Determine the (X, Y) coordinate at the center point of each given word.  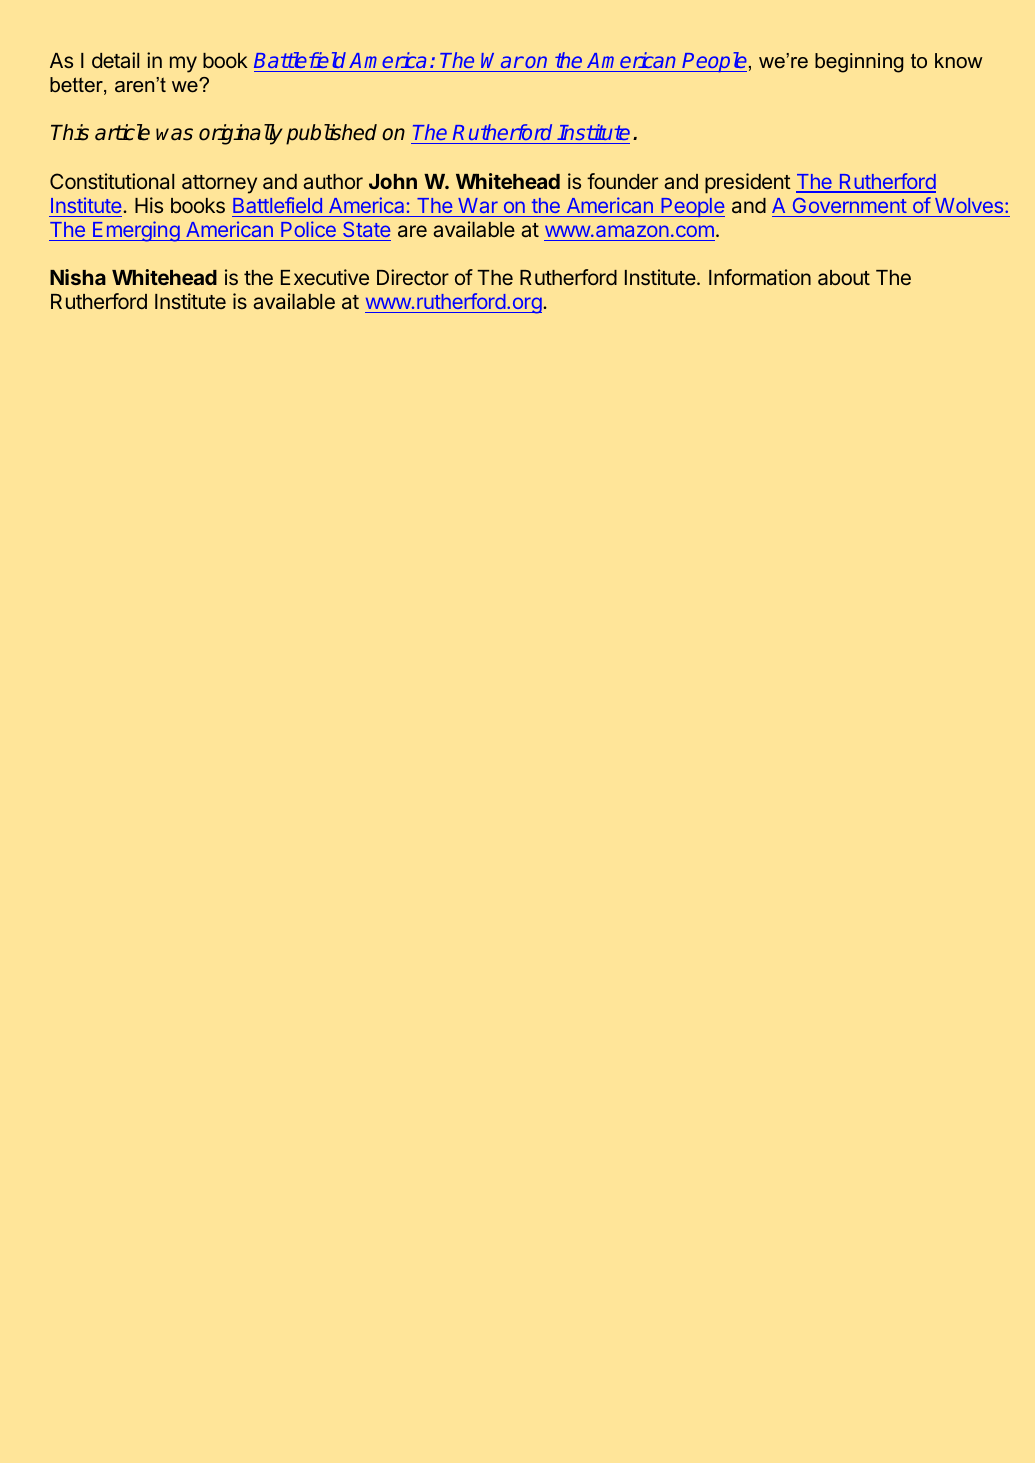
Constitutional (112, 181)
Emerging (136, 231)
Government (850, 205)
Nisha (78, 277)
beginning (859, 63)
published (331, 134)
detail (115, 60)
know (958, 60)
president (748, 183)
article (122, 132)
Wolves (969, 205)
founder (622, 181)
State (366, 229)
